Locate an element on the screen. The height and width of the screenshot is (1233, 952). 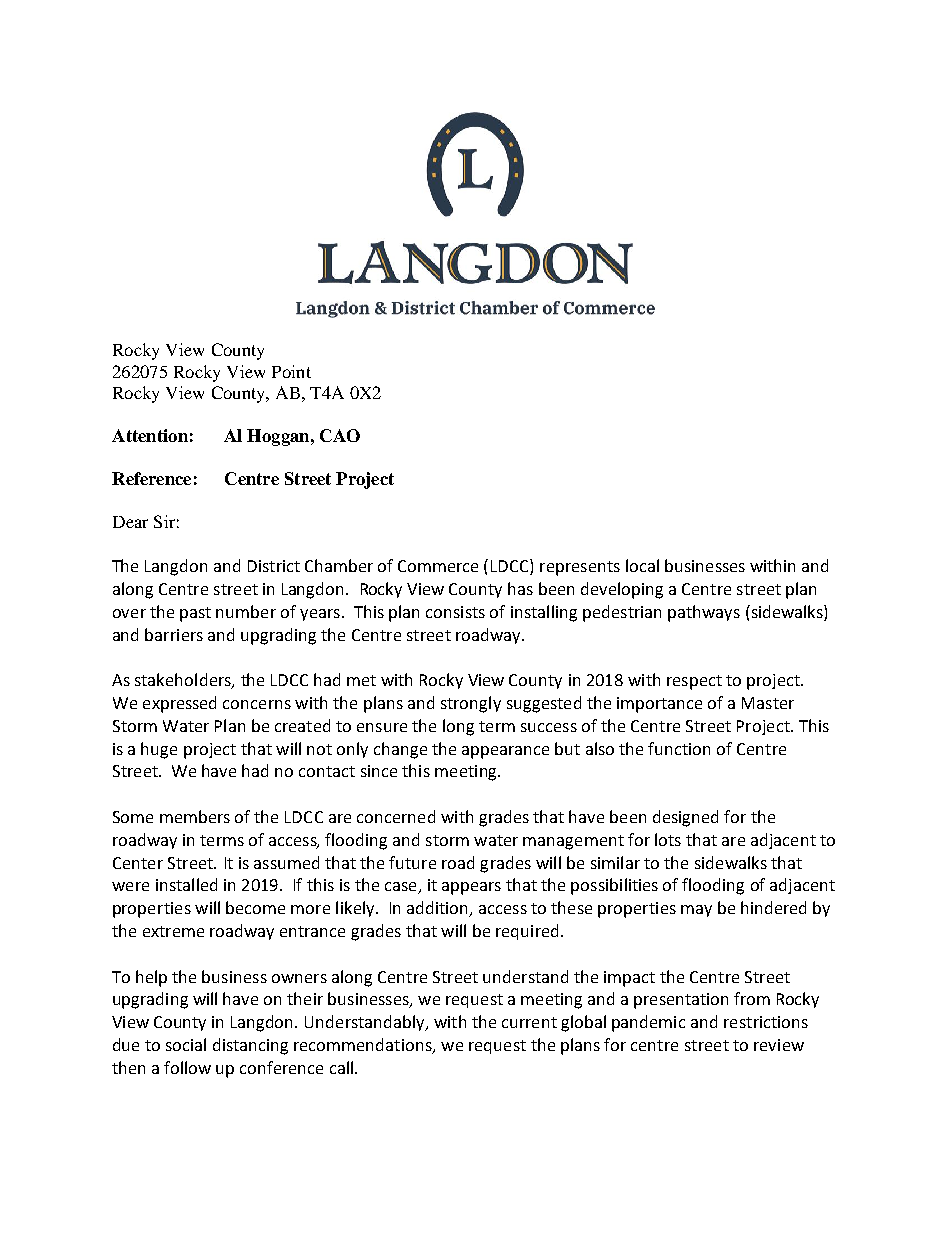
Point is located at coordinates (291, 371).
